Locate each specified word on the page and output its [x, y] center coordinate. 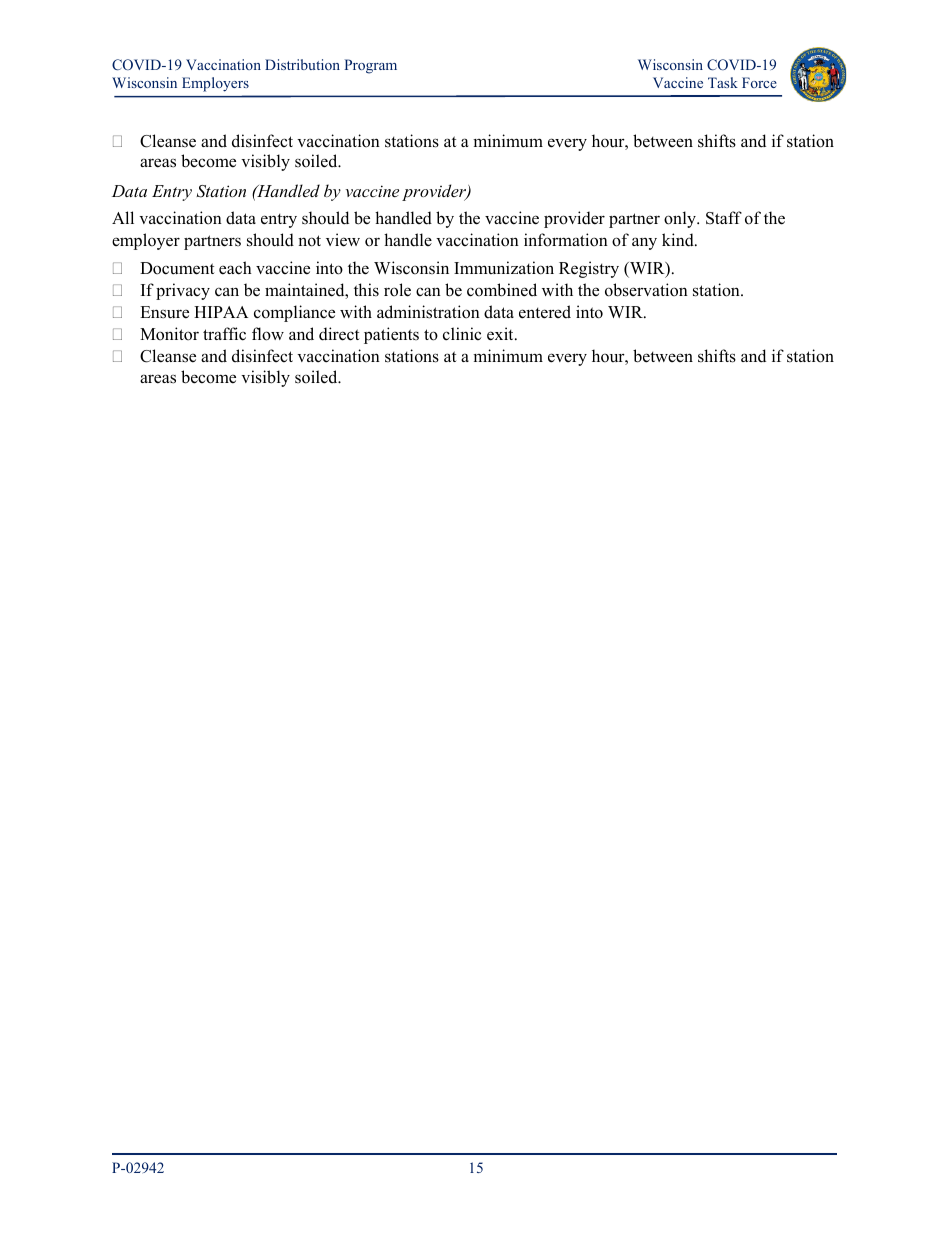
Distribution [302, 64]
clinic [462, 334]
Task [723, 82]
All [123, 217]
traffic [224, 334]
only [681, 219]
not [309, 241]
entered [545, 312]
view [343, 240]
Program [370, 66]
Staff [724, 218]
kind [679, 240]
